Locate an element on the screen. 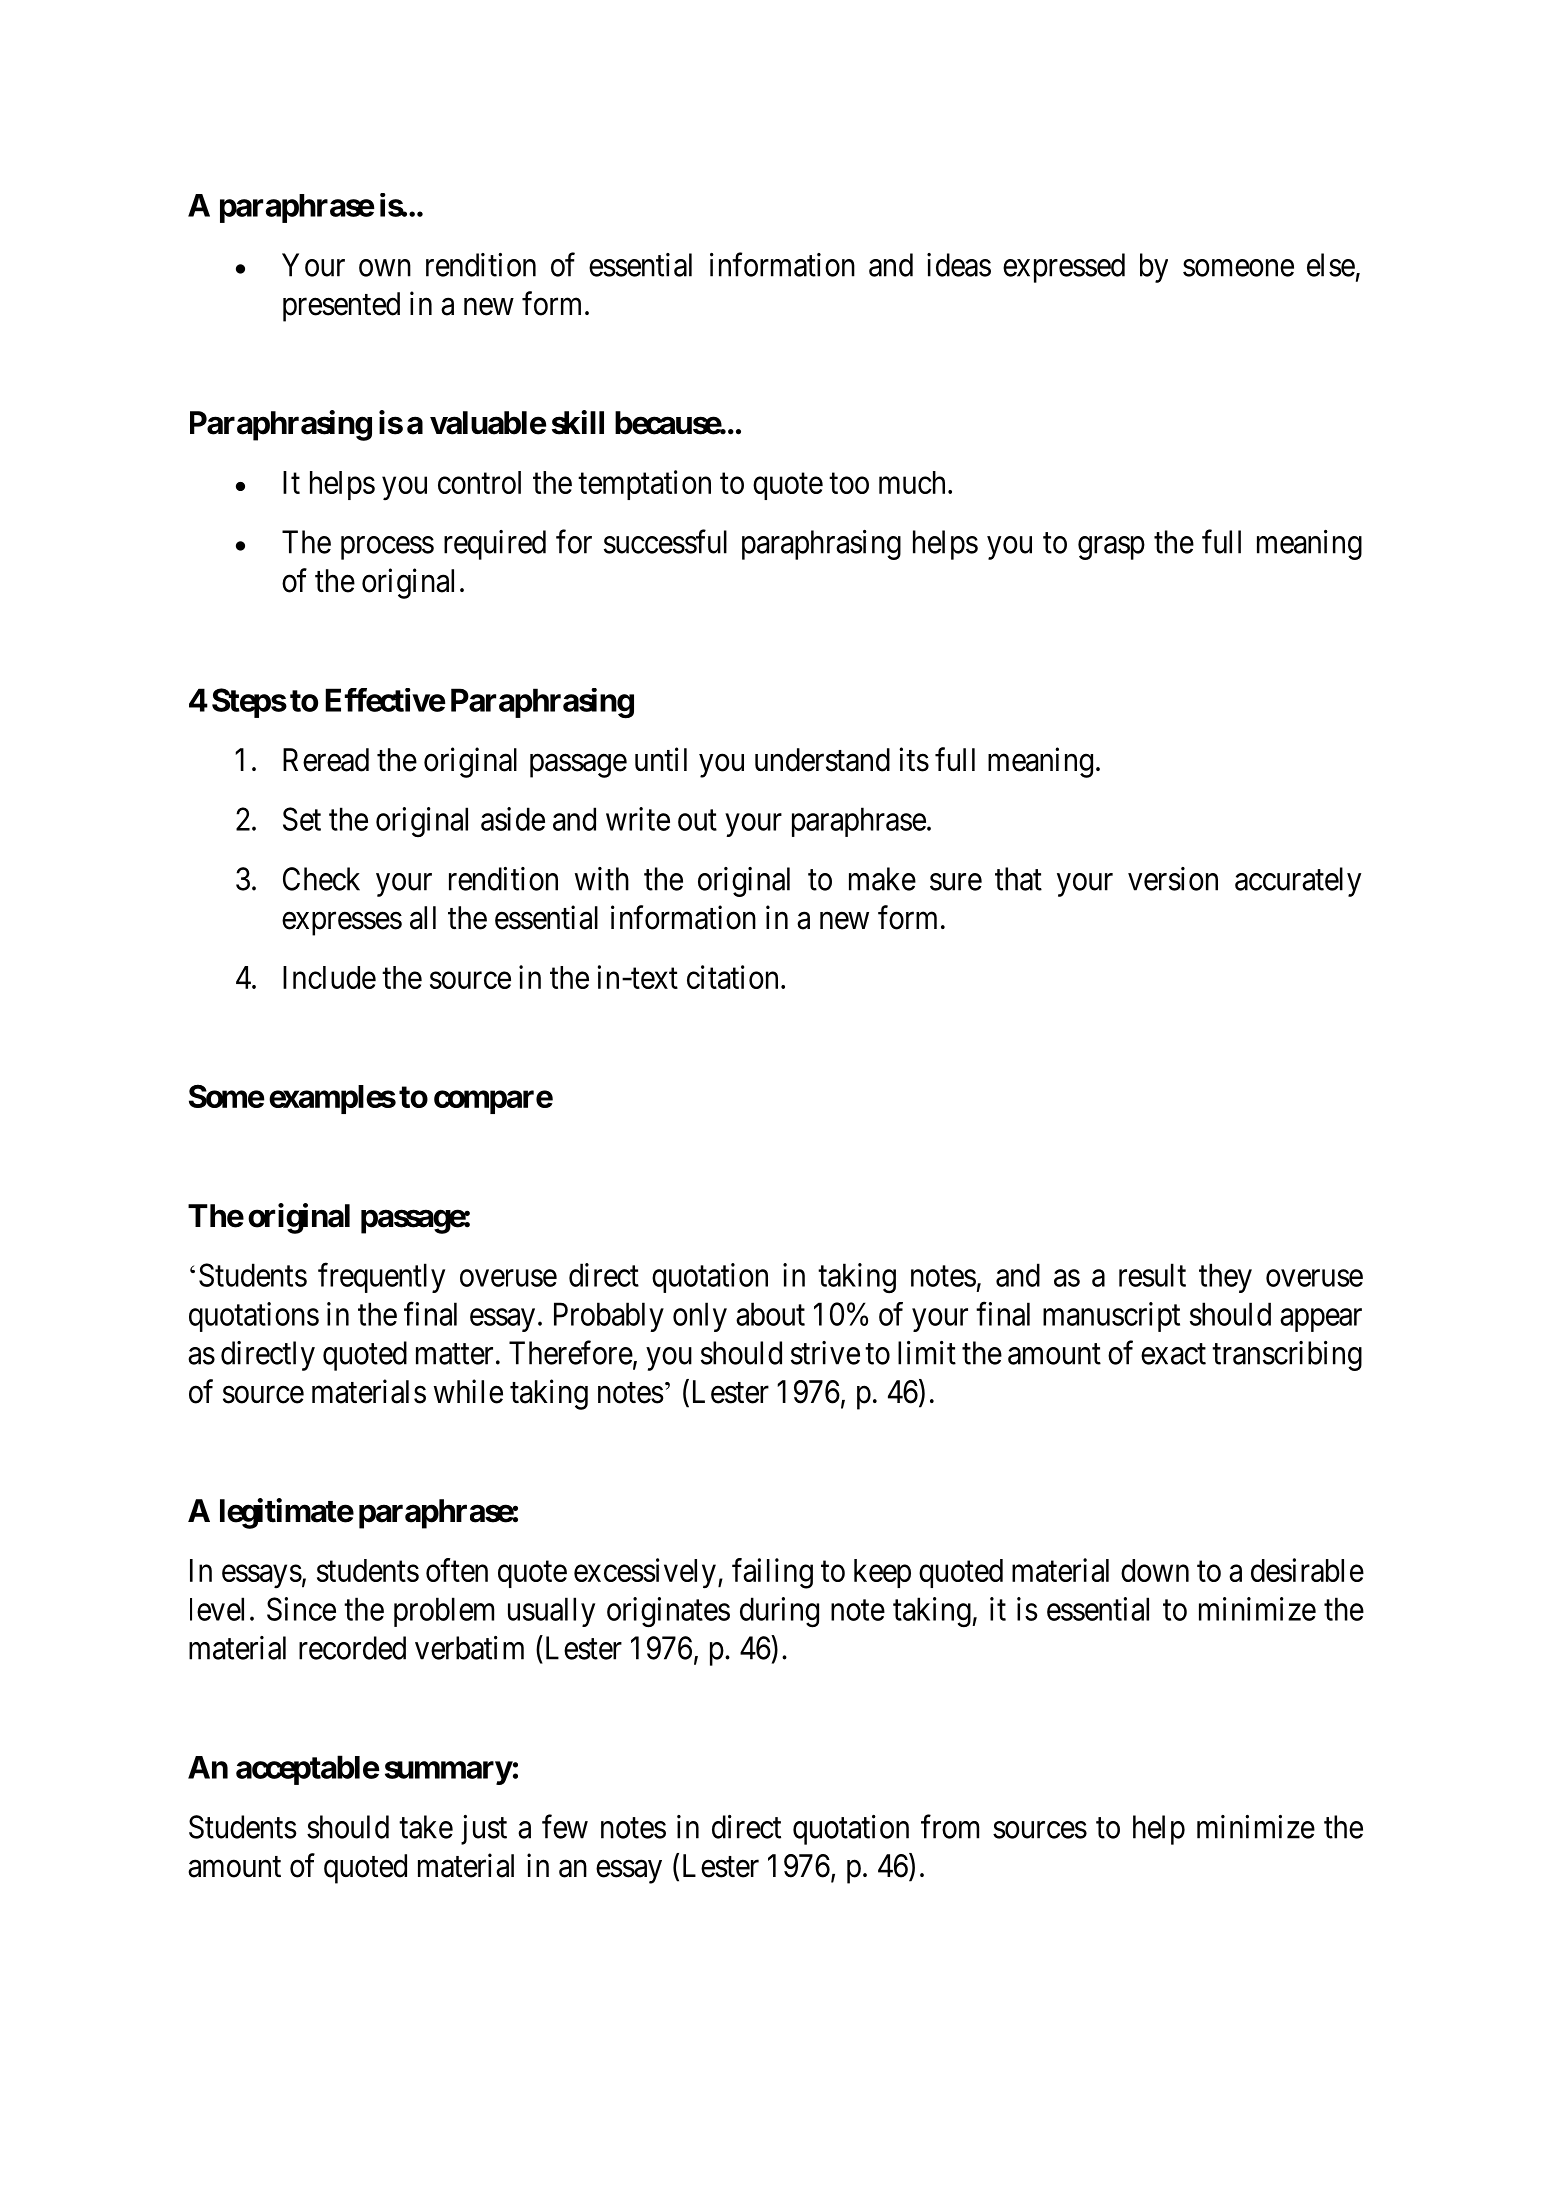  Check is located at coordinates (321, 879).
